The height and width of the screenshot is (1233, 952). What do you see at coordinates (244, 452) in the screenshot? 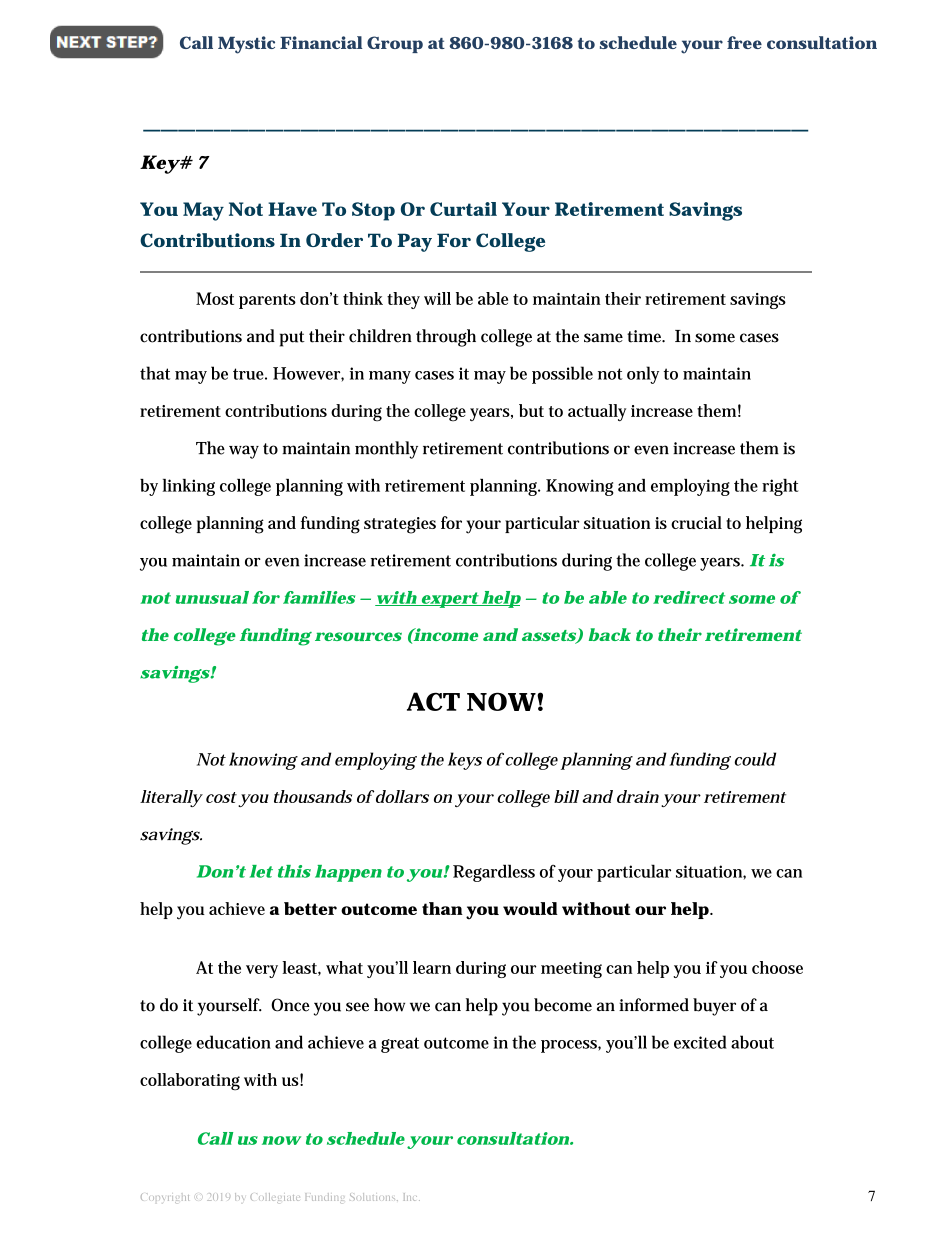
I see `way` at bounding box center [244, 452].
